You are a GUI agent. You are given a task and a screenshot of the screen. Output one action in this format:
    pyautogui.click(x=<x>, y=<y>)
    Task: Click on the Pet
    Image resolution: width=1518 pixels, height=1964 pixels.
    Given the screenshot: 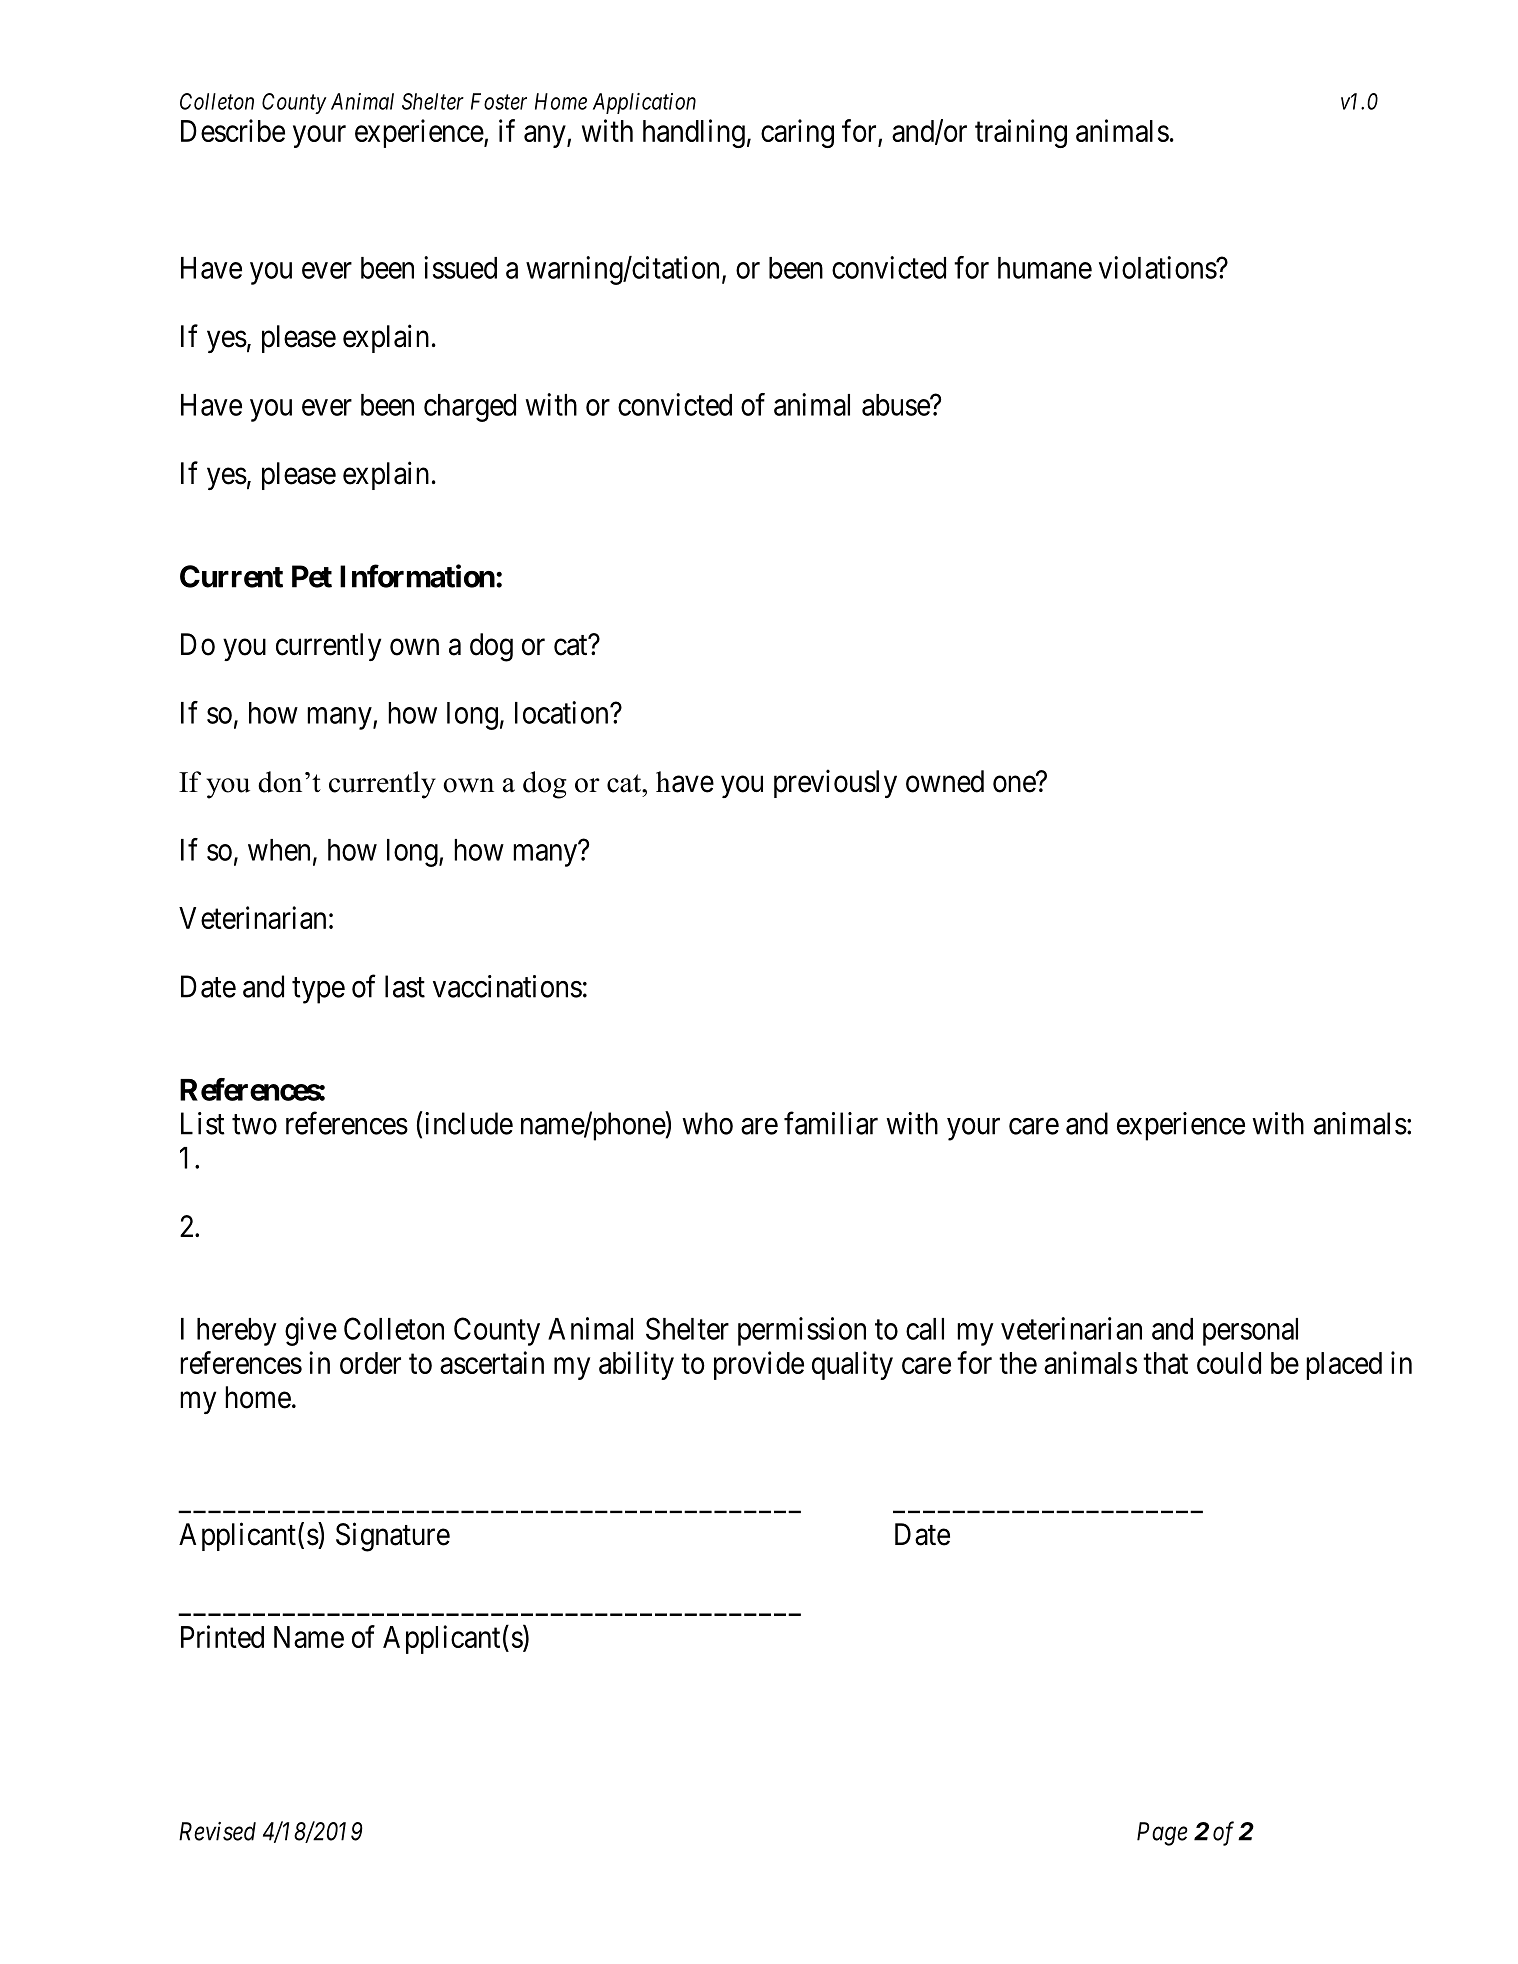 What is the action you would take?
    pyautogui.click(x=312, y=576)
